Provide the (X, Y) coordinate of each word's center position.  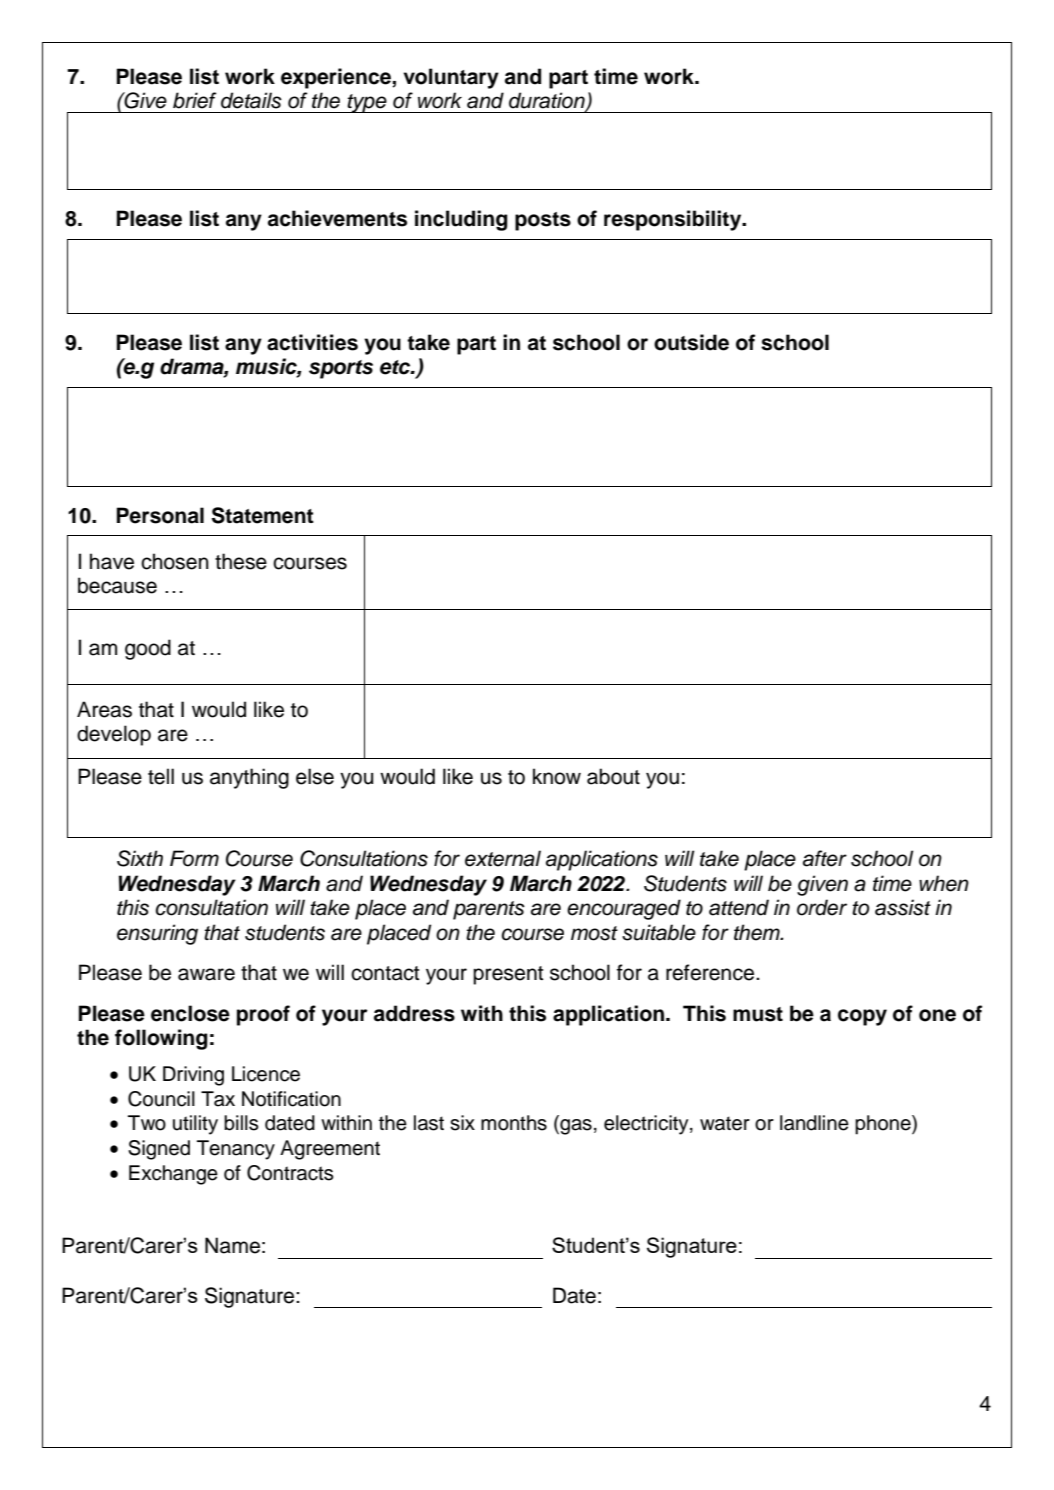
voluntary (451, 78)
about (613, 776)
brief (194, 100)
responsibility (674, 220)
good (148, 649)
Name (232, 1245)
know (557, 776)
